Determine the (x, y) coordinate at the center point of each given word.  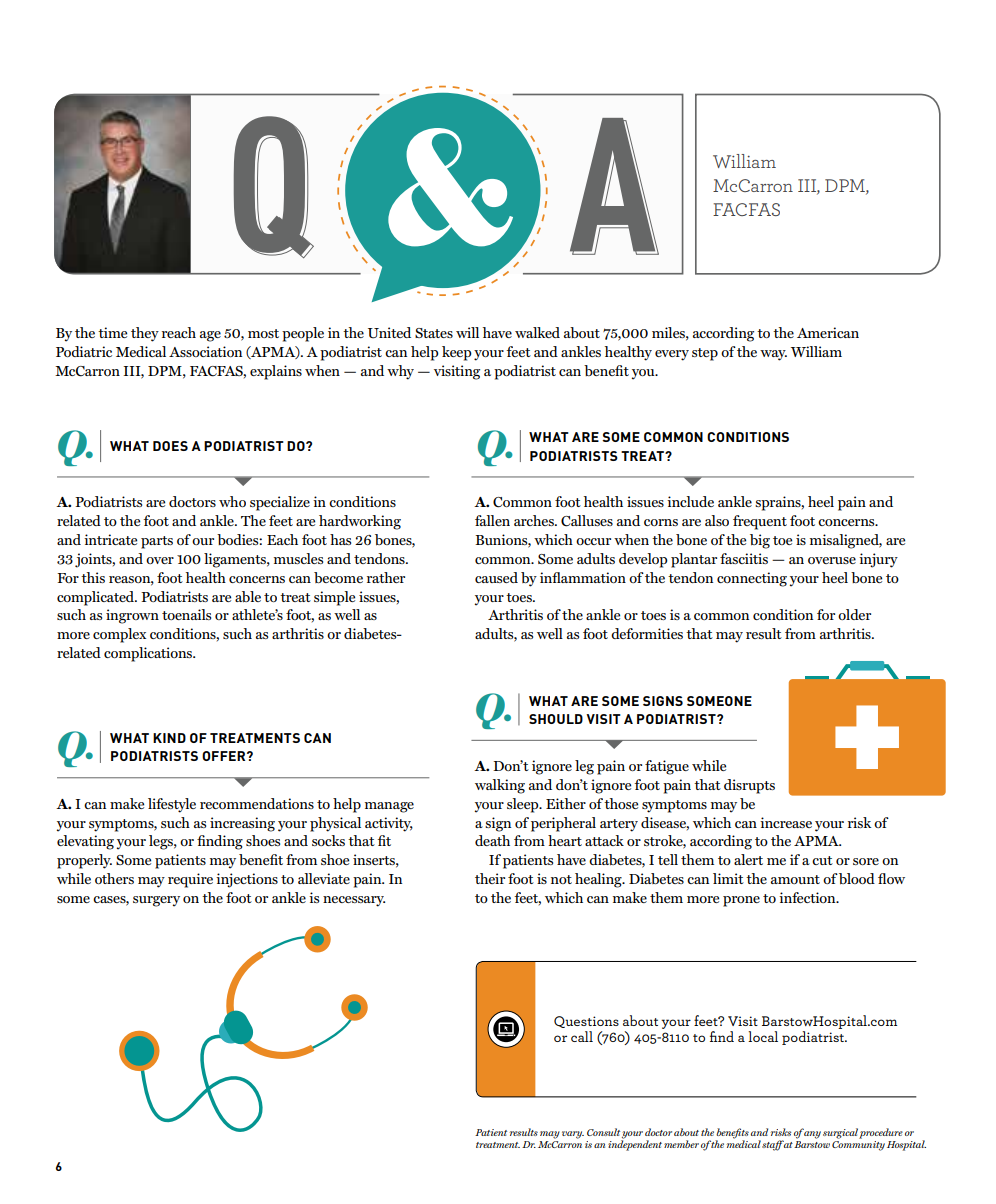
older (854, 614)
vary (573, 1135)
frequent (760, 522)
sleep (524, 805)
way (773, 355)
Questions (586, 1022)
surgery (156, 901)
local (763, 1036)
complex (119, 635)
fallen (492, 520)
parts (157, 542)
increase (786, 822)
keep (457, 353)
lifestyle (172, 805)
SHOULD (556, 719)
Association (205, 351)
